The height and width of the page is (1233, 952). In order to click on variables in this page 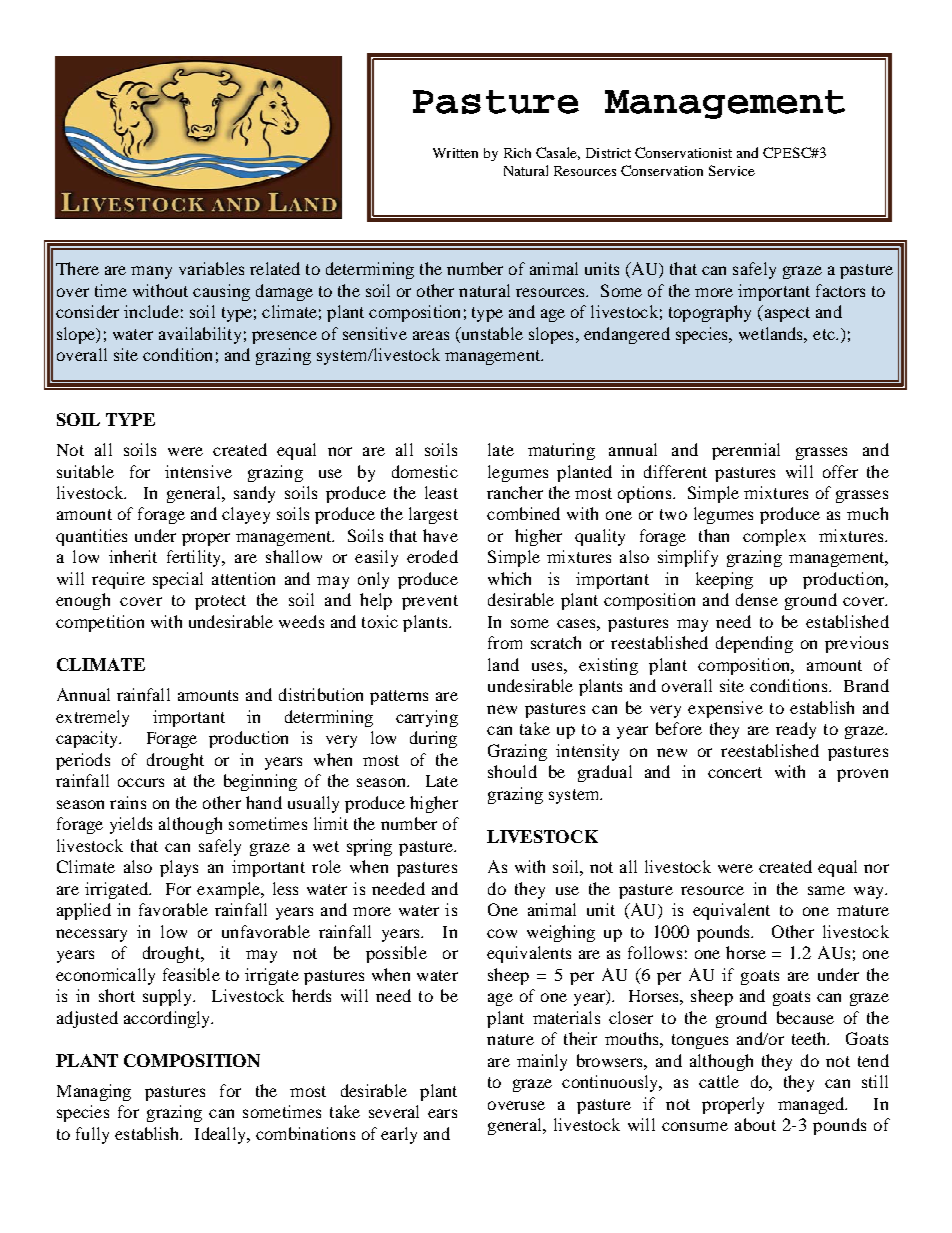, I will do `click(211, 268)`.
